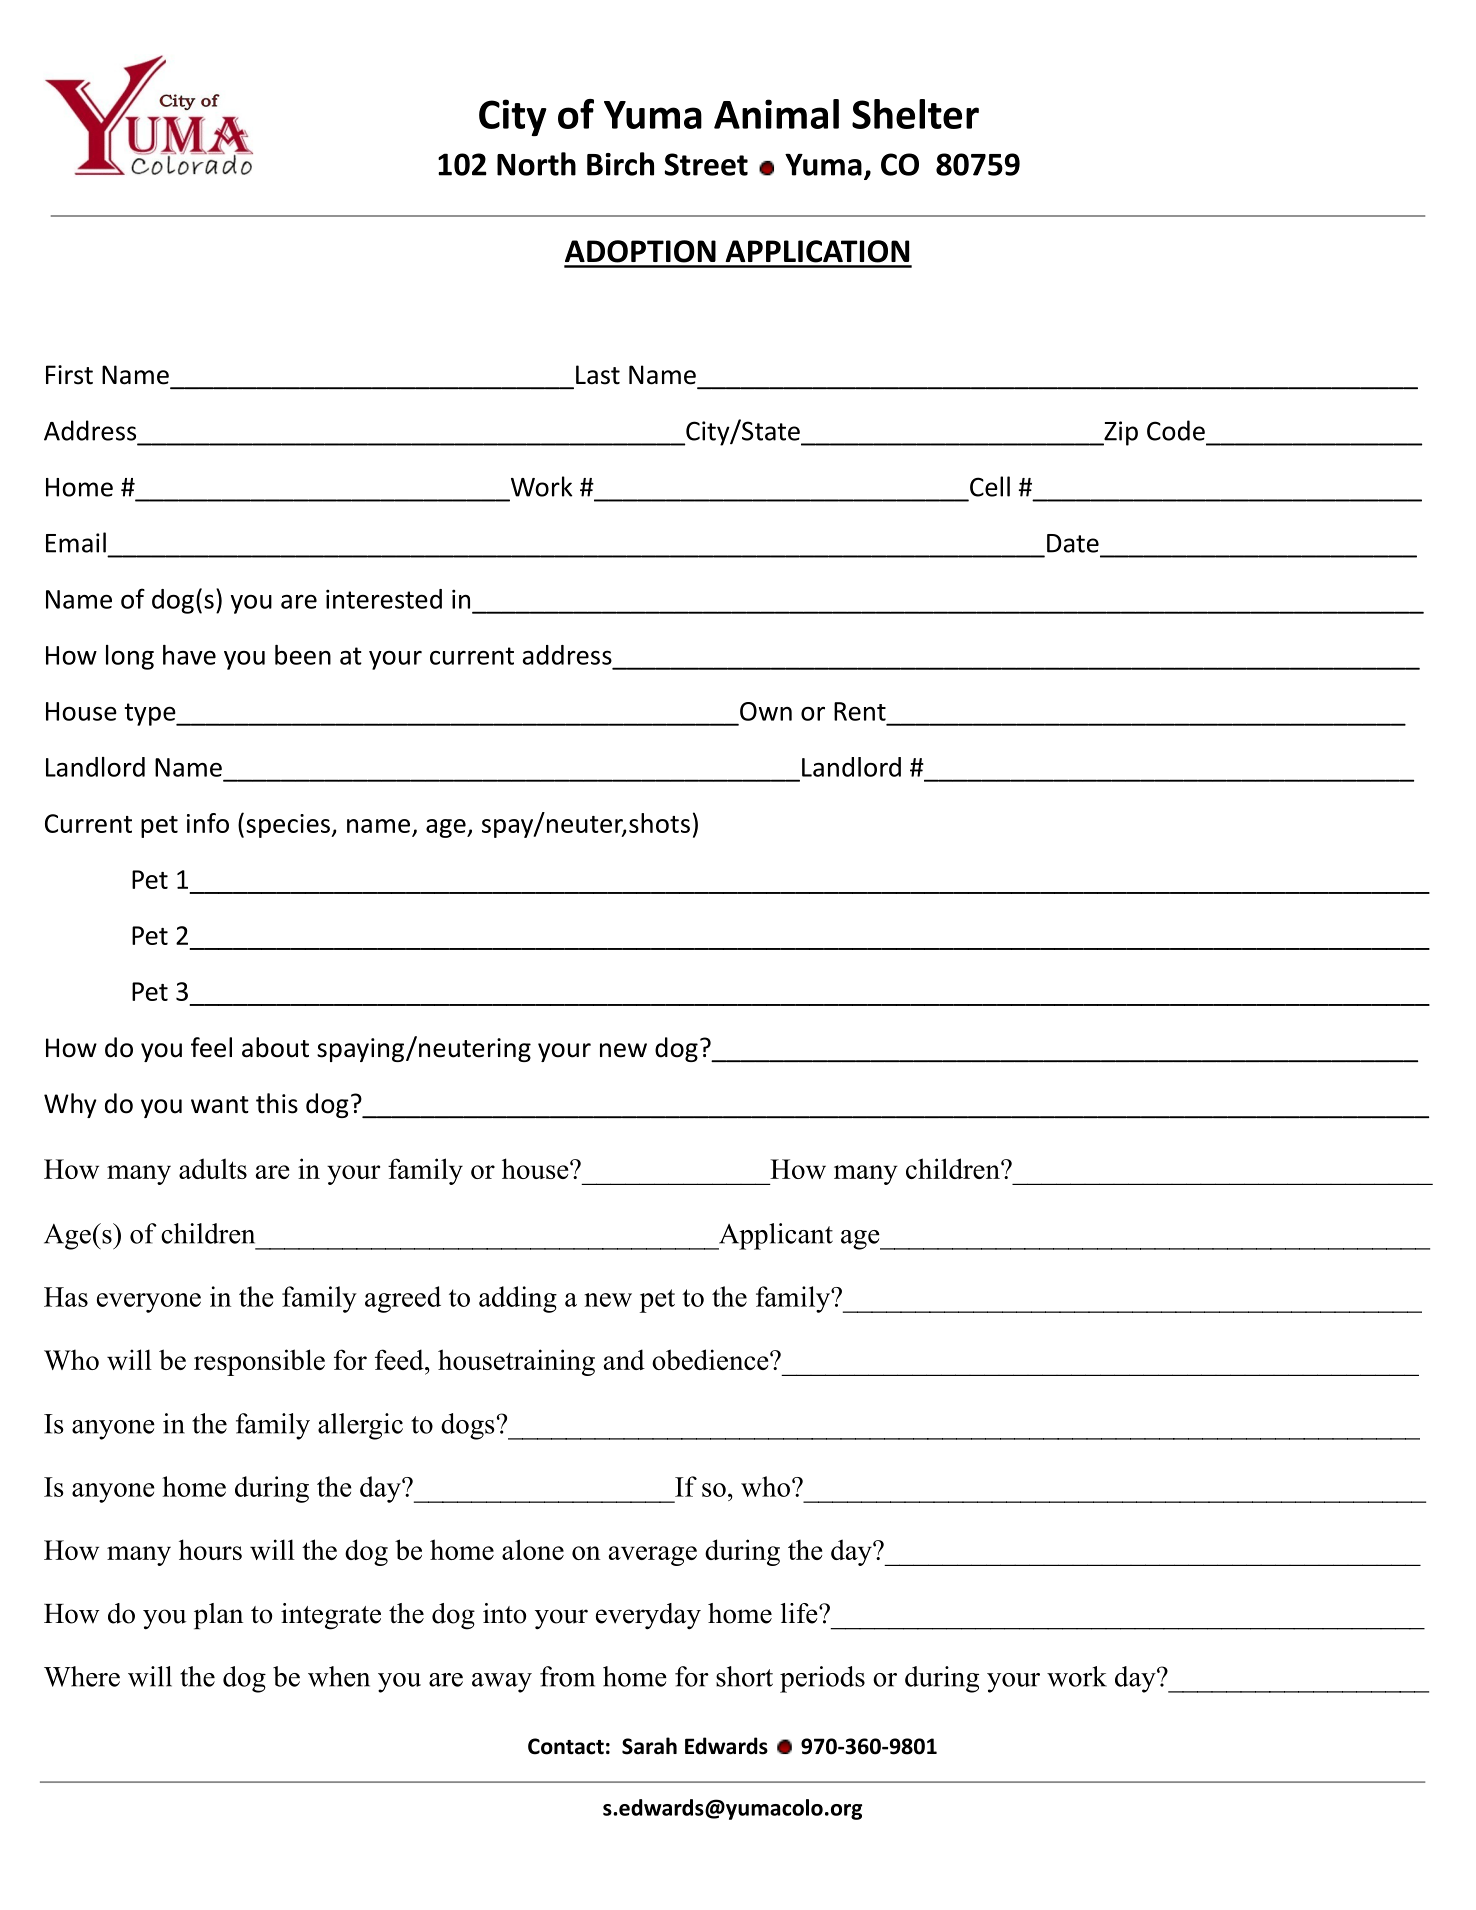 The width and height of the document is (1476, 1910). I want to click on adding, so click(518, 1299).
